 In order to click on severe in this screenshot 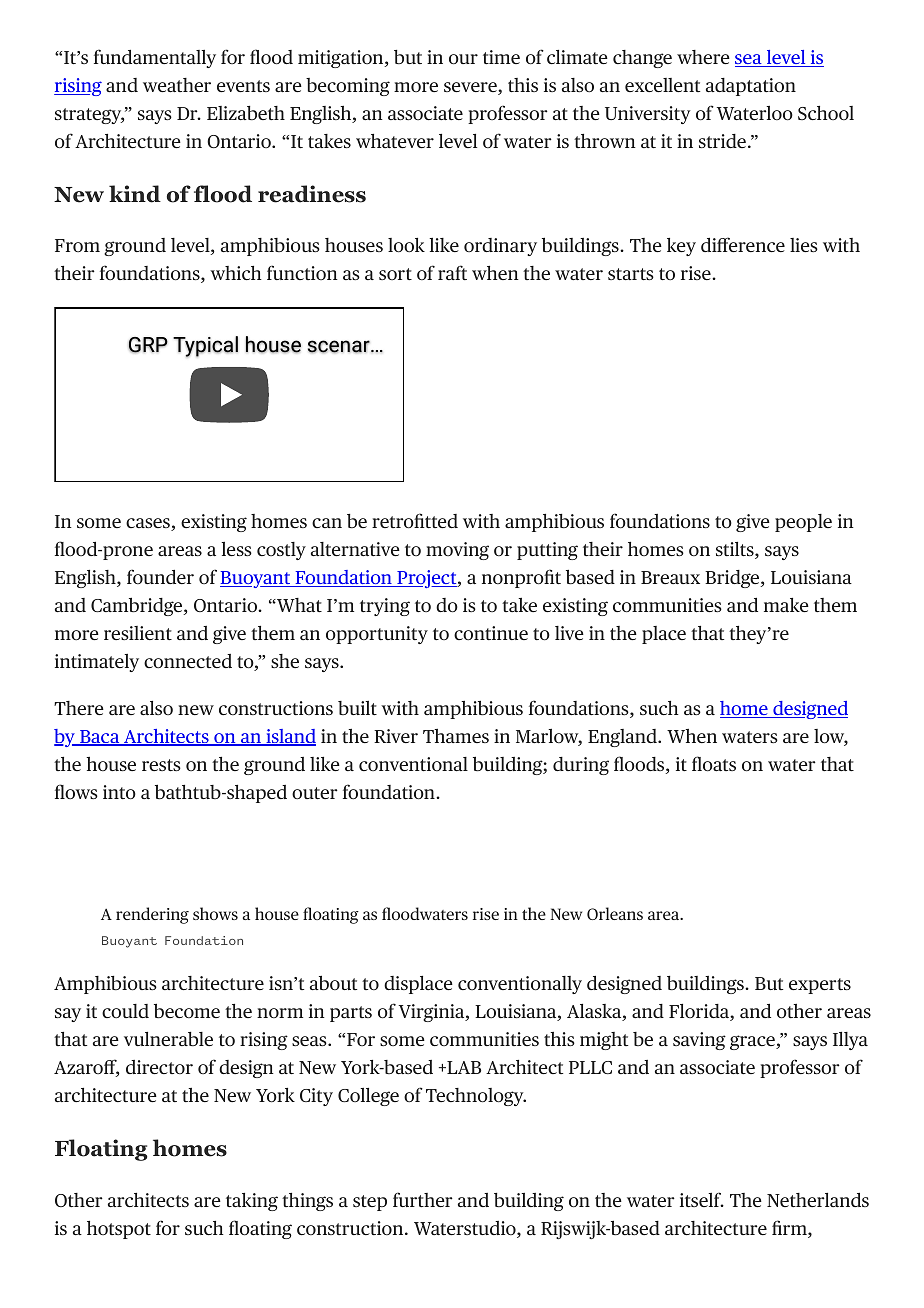, I will do `click(471, 88)`.
